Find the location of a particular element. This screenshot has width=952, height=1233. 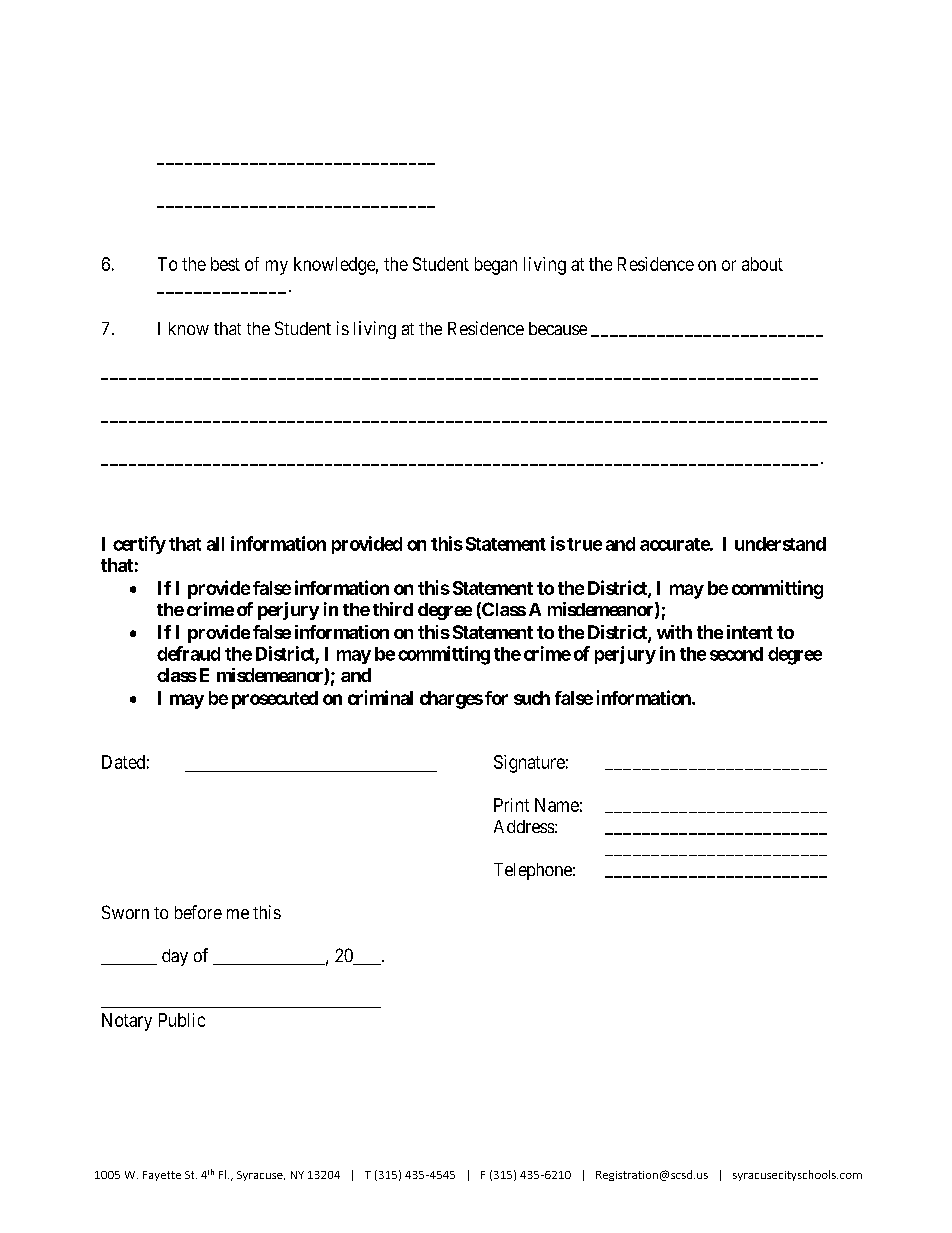

Print is located at coordinates (511, 805).
